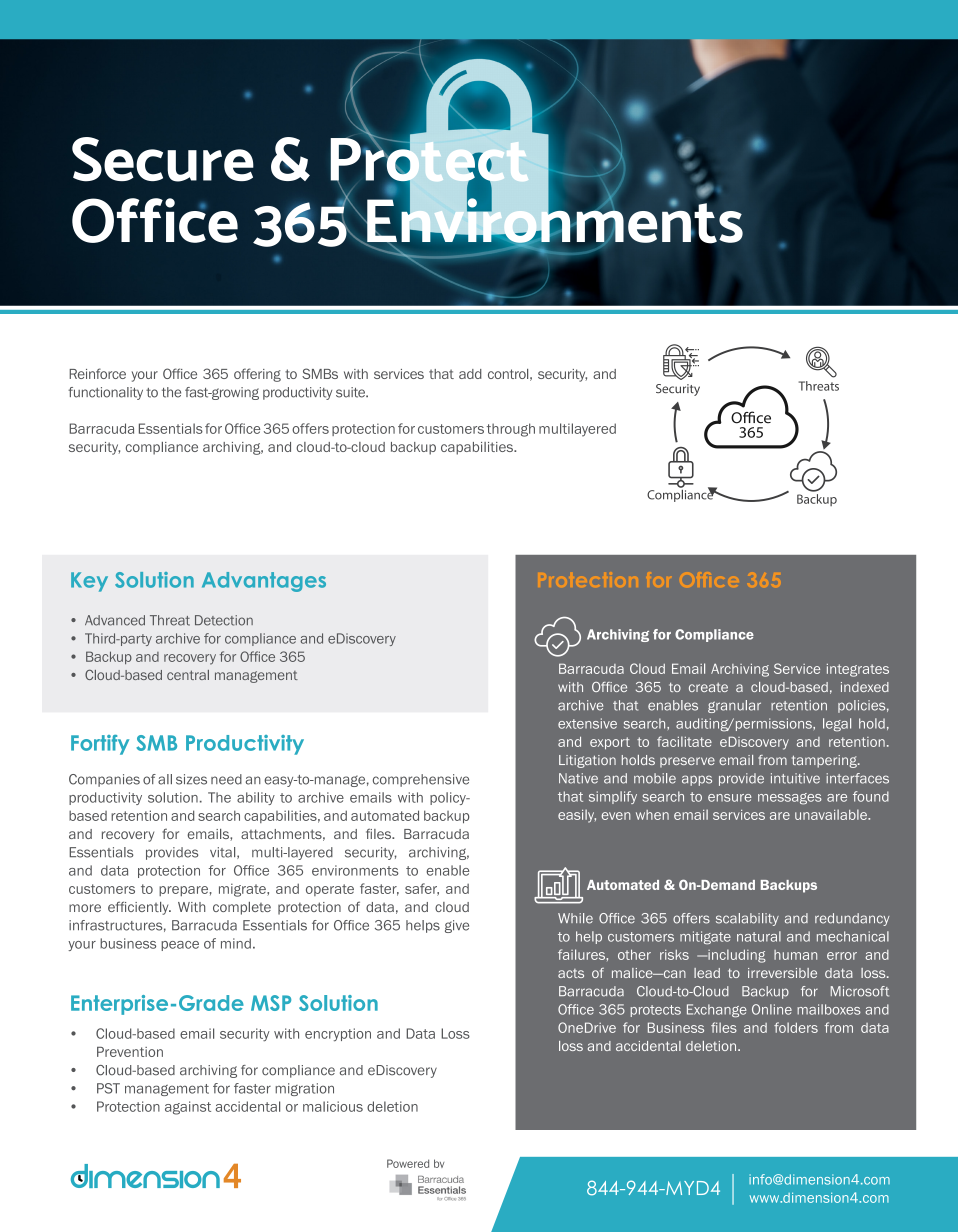 The width and height of the screenshot is (958, 1232). Describe the element at coordinates (421, 780) in the screenshot. I see `comprehensive` at that location.
